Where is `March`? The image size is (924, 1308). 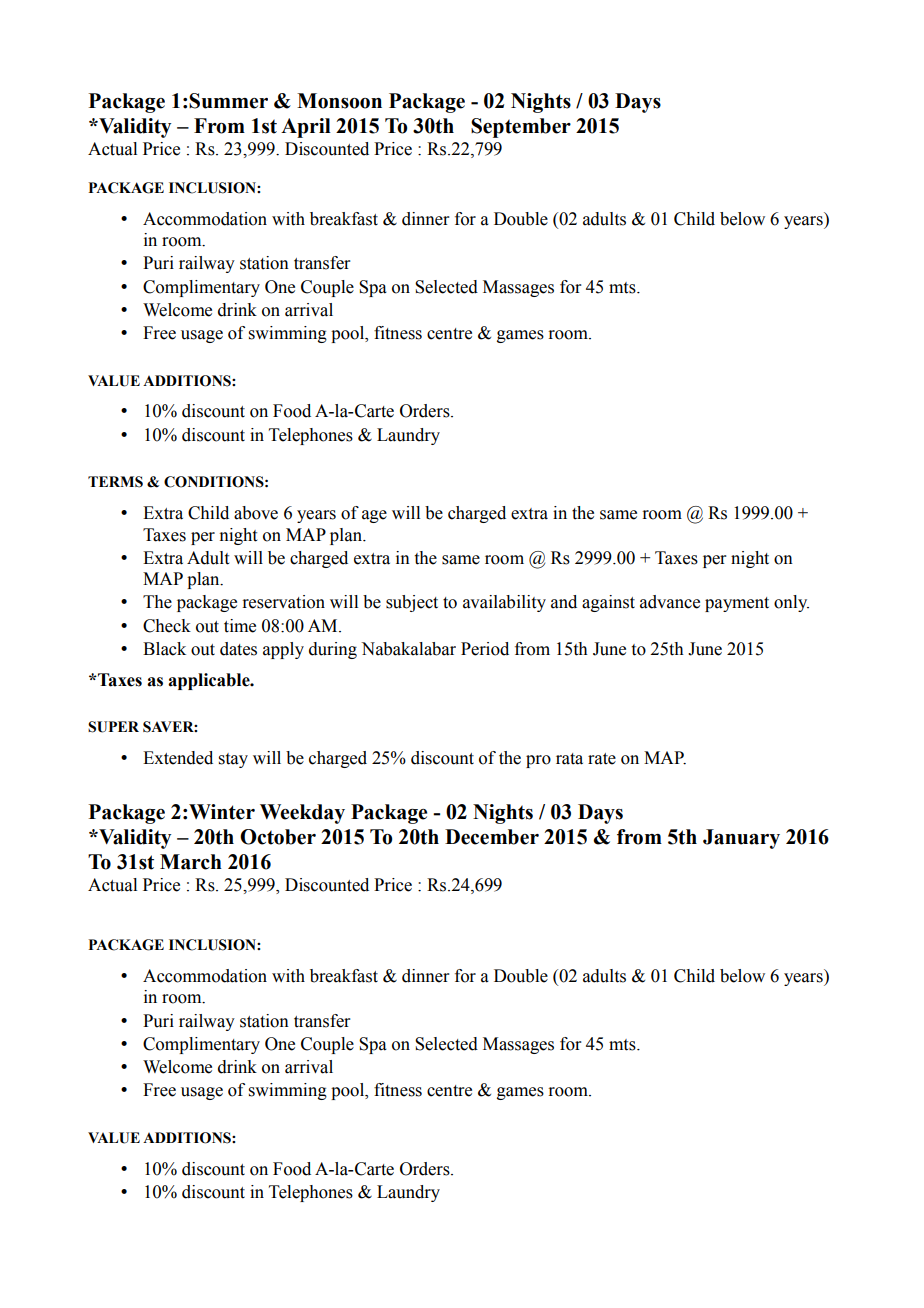
March is located at coordinates (191, 862).
